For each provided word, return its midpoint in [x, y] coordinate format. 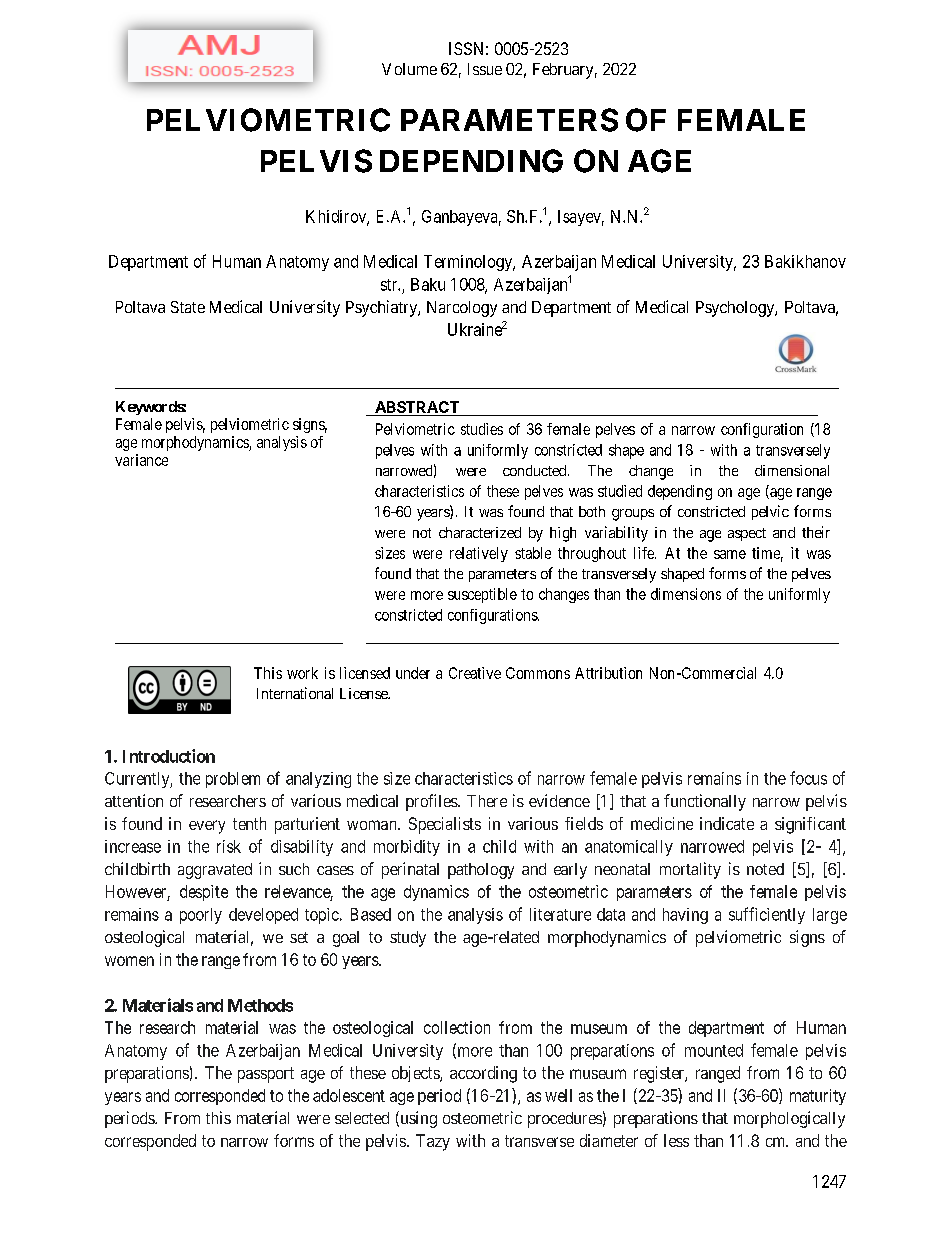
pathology [481, 871]
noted [765, 869]
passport [266, 1075]
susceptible [482, 595]
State [188, 307]
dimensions [686, 594]
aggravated [215, 871]
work [302, 673]
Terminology [469, 263]
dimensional [792, 470]
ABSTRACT [417, 407]
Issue [485, 69]
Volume [409, 69]
